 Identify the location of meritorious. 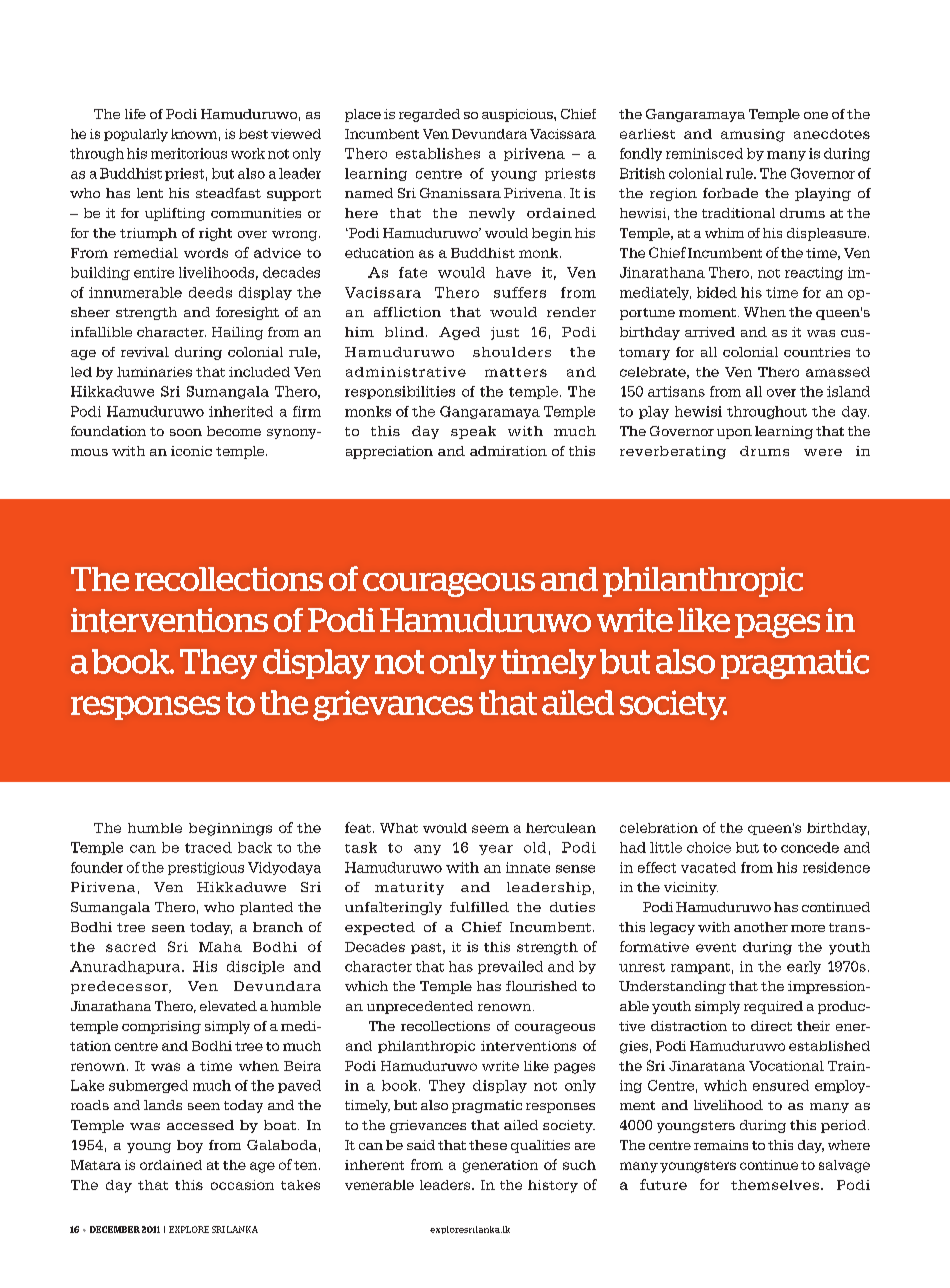
(189, 153).
